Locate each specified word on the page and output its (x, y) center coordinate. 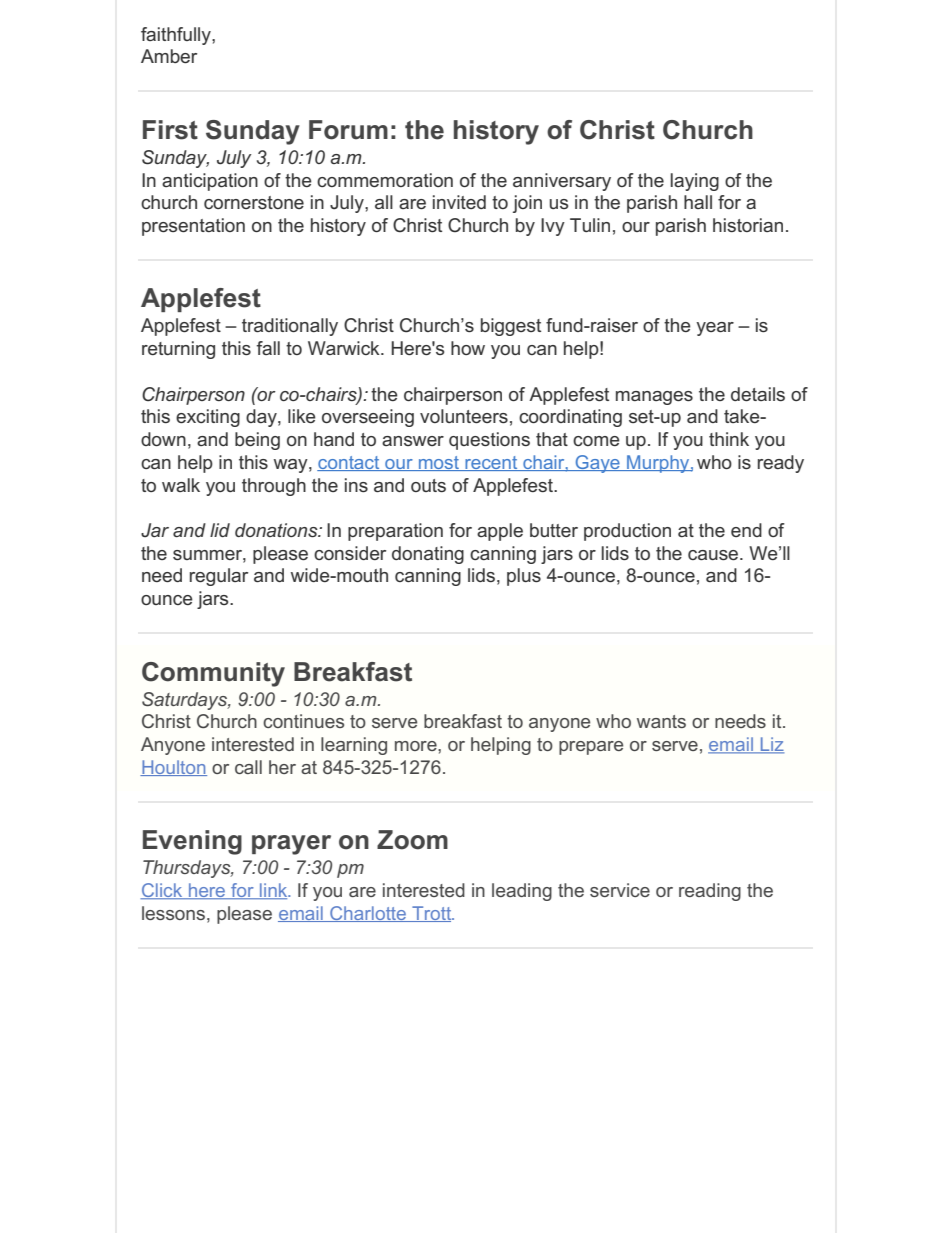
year (715, 329)
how (468, 348)
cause (714, 555)
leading (522, 892)
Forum (348, 130)
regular (219, 577)
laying (695, 182)
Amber (169, 56)
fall (268, 348)
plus (524, 577)
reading (710, 892)
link (274, 891)
